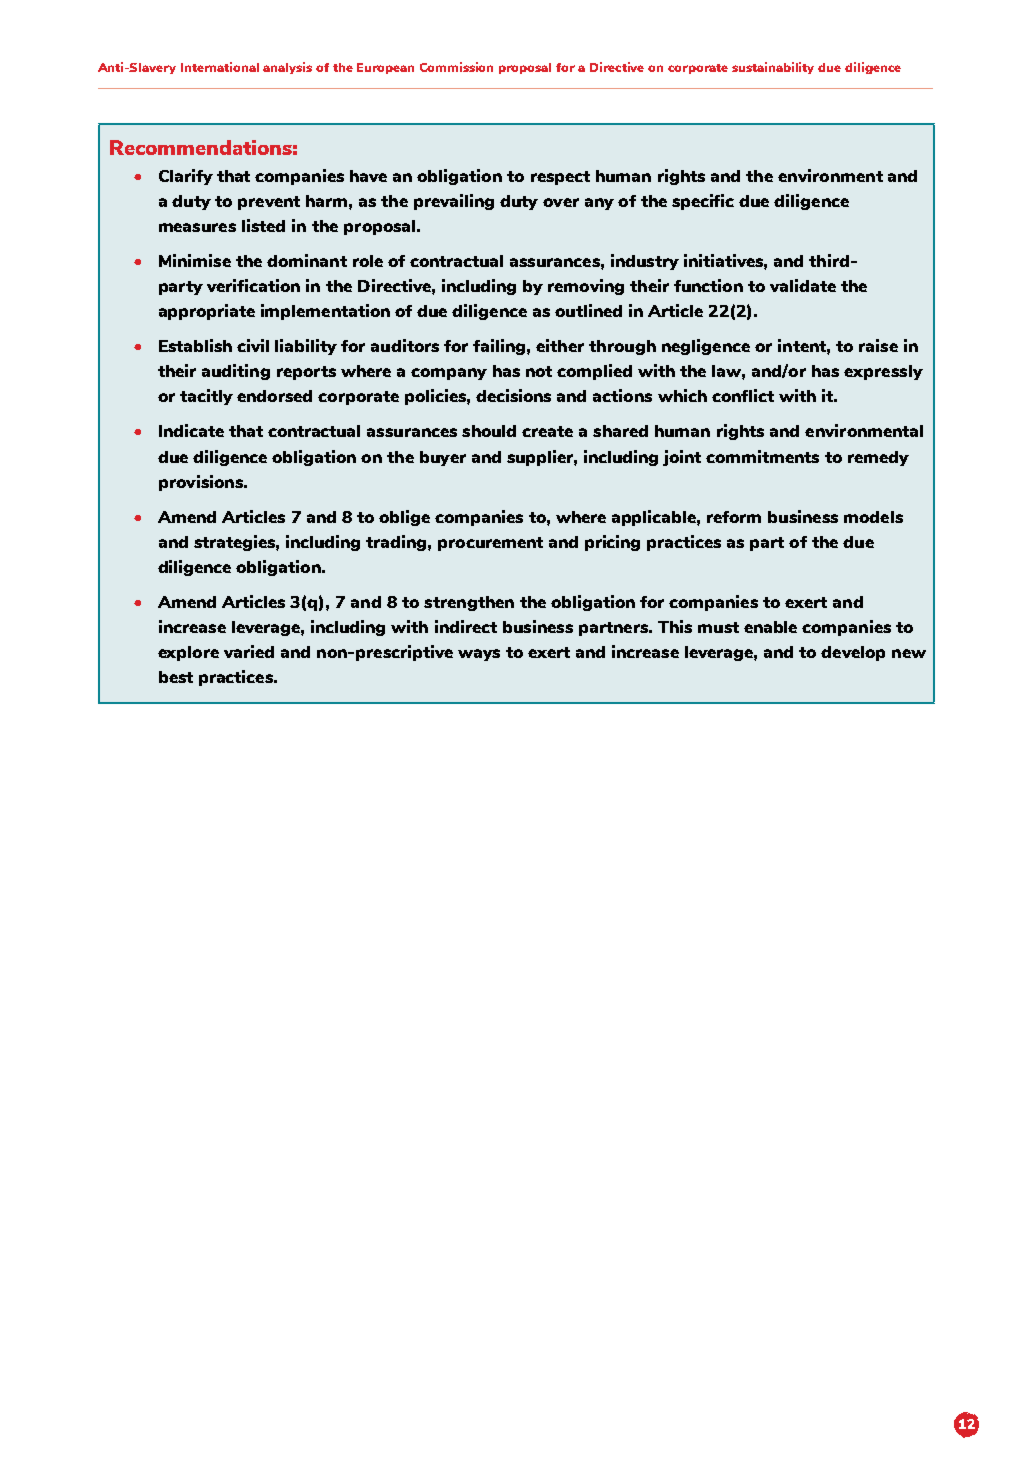 This screenshot has height=1459, width=1031. I want to click on expressly, so click(883, 372).
